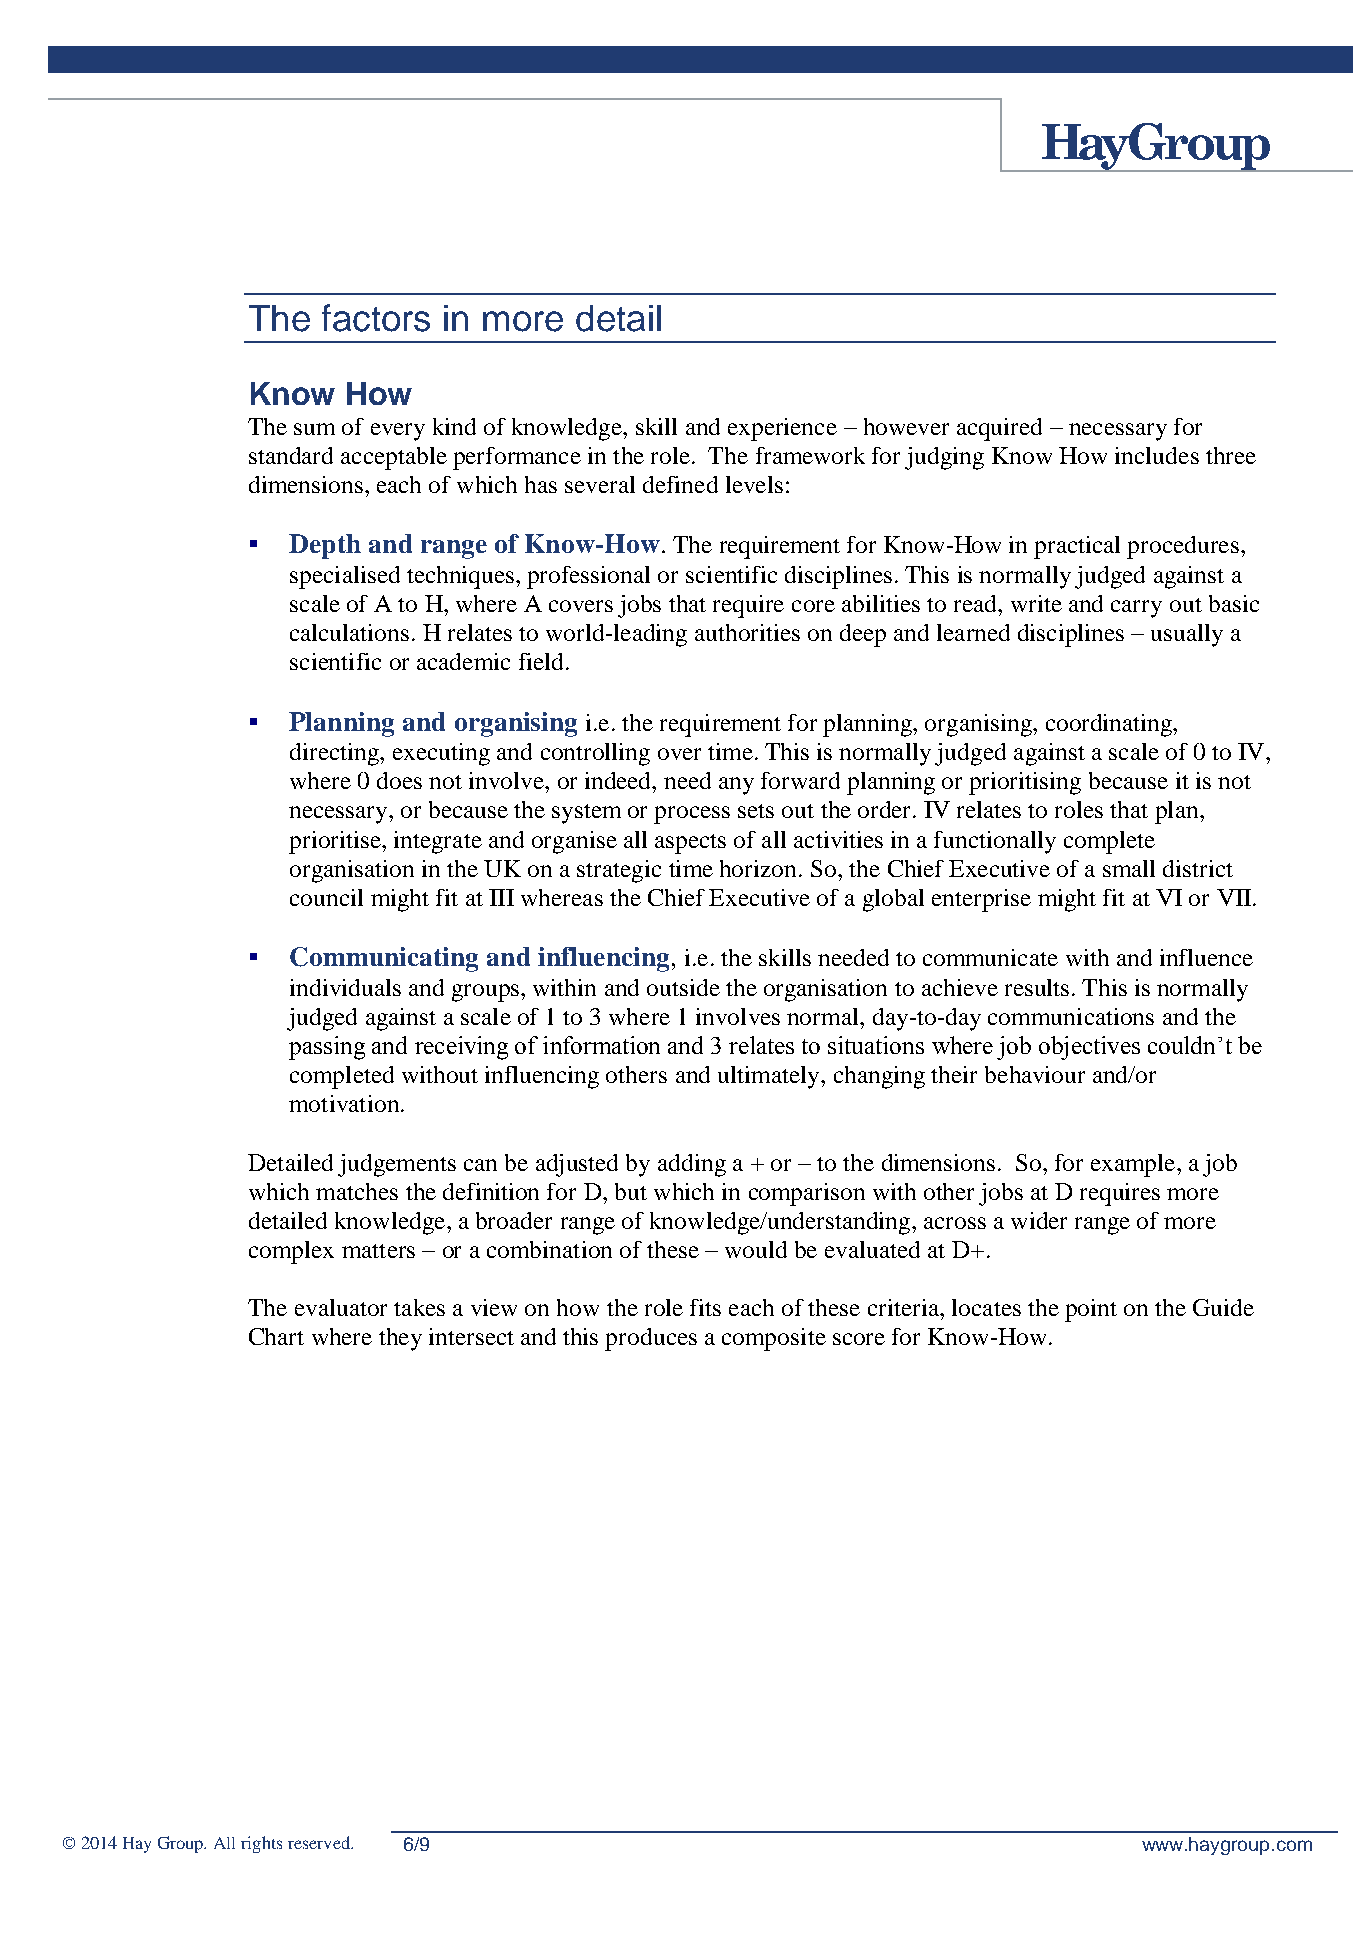  Describe the element at coordinates (261, 1844) in the screenshot. I see `rights` at that location.
